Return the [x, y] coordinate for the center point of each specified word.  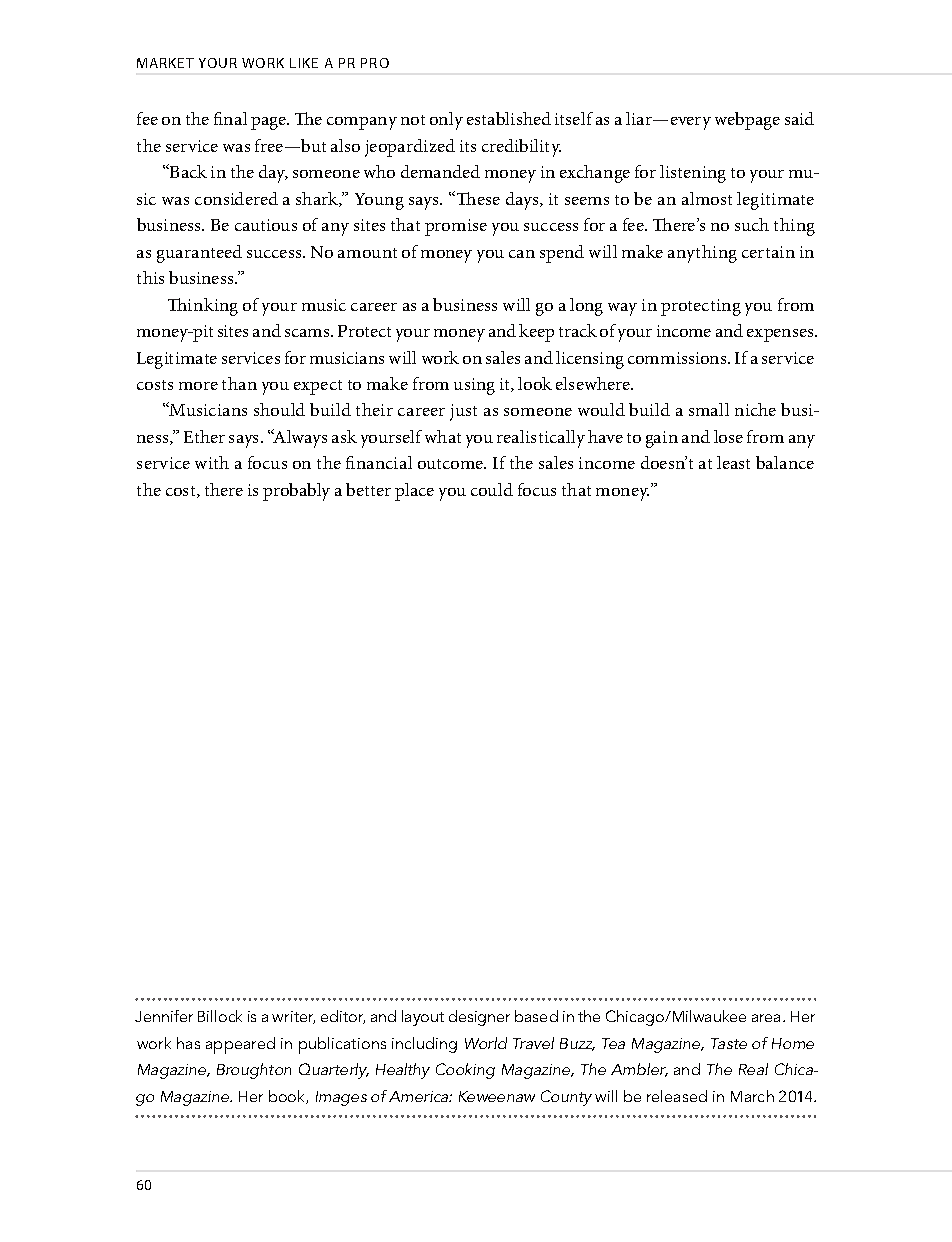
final [230, 118]
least [733, 462]
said [799, 118]
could [492, 489]
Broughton [254, 1071]
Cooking [465, 1071]
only [446, 121]
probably [296, 492]
